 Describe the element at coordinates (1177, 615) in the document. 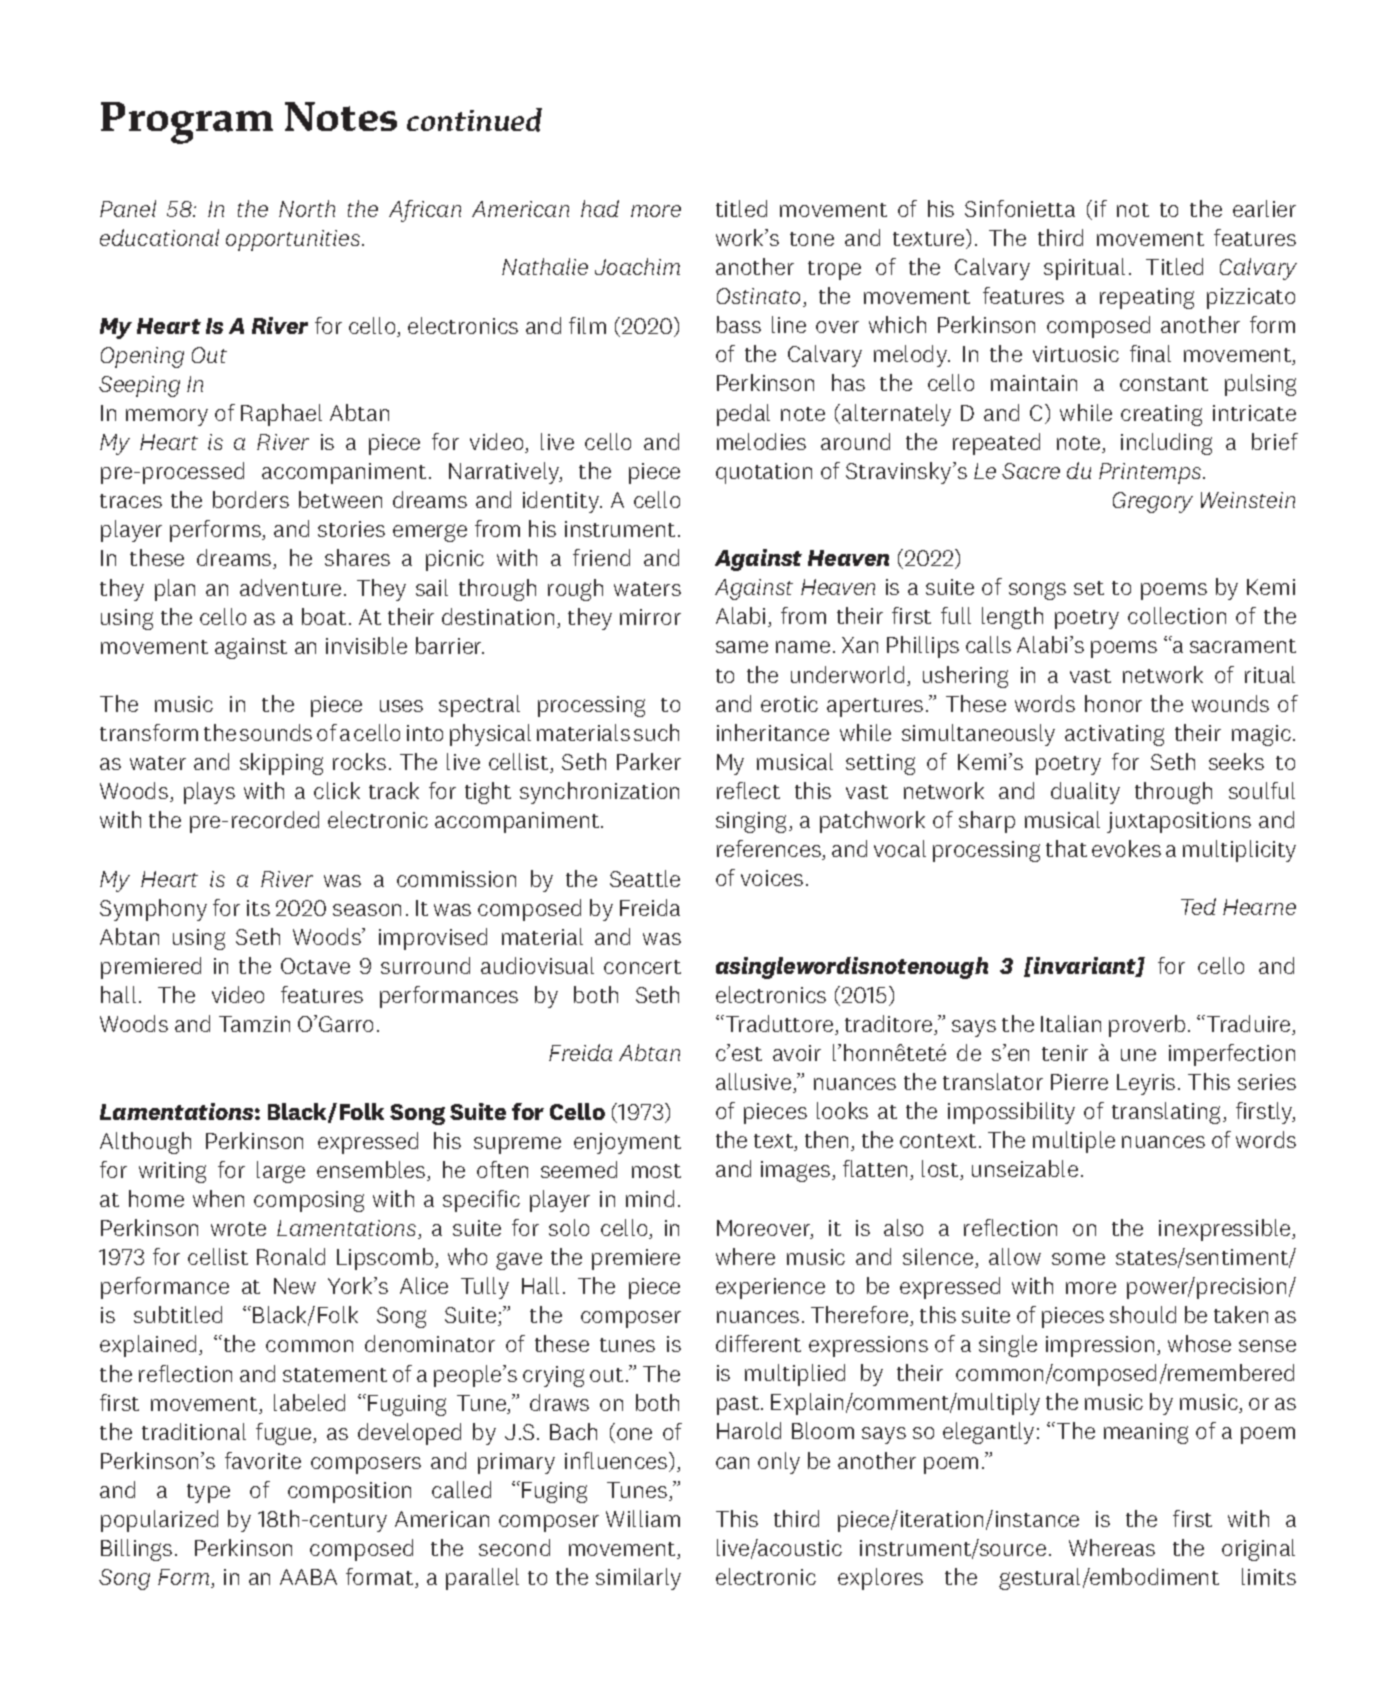

I see `collection` at that location.
